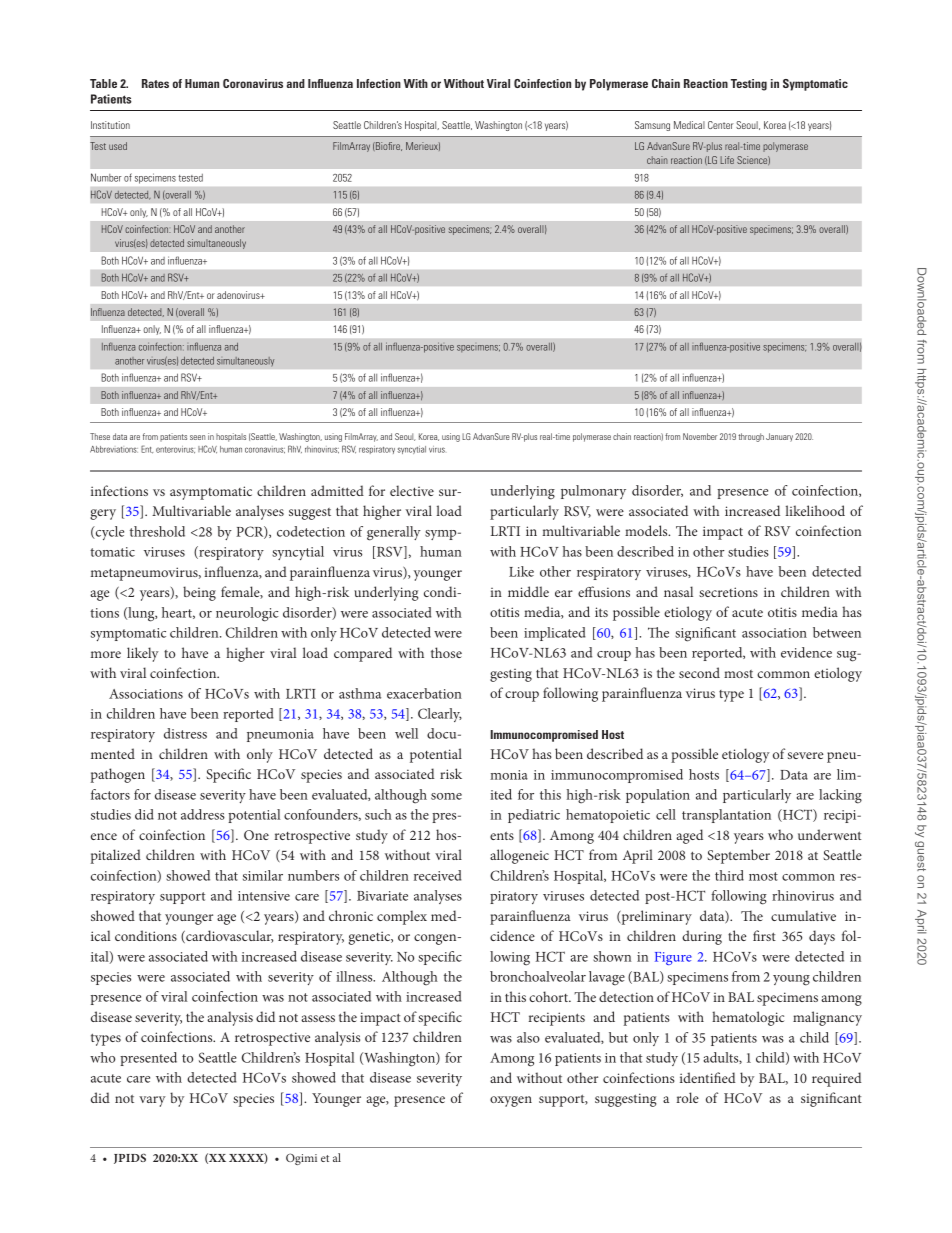 Image resolution: width=952 pixels, height=1233 pixels. Describe the element at coordinates (446, 796) in the image. I see `some` at that location.
